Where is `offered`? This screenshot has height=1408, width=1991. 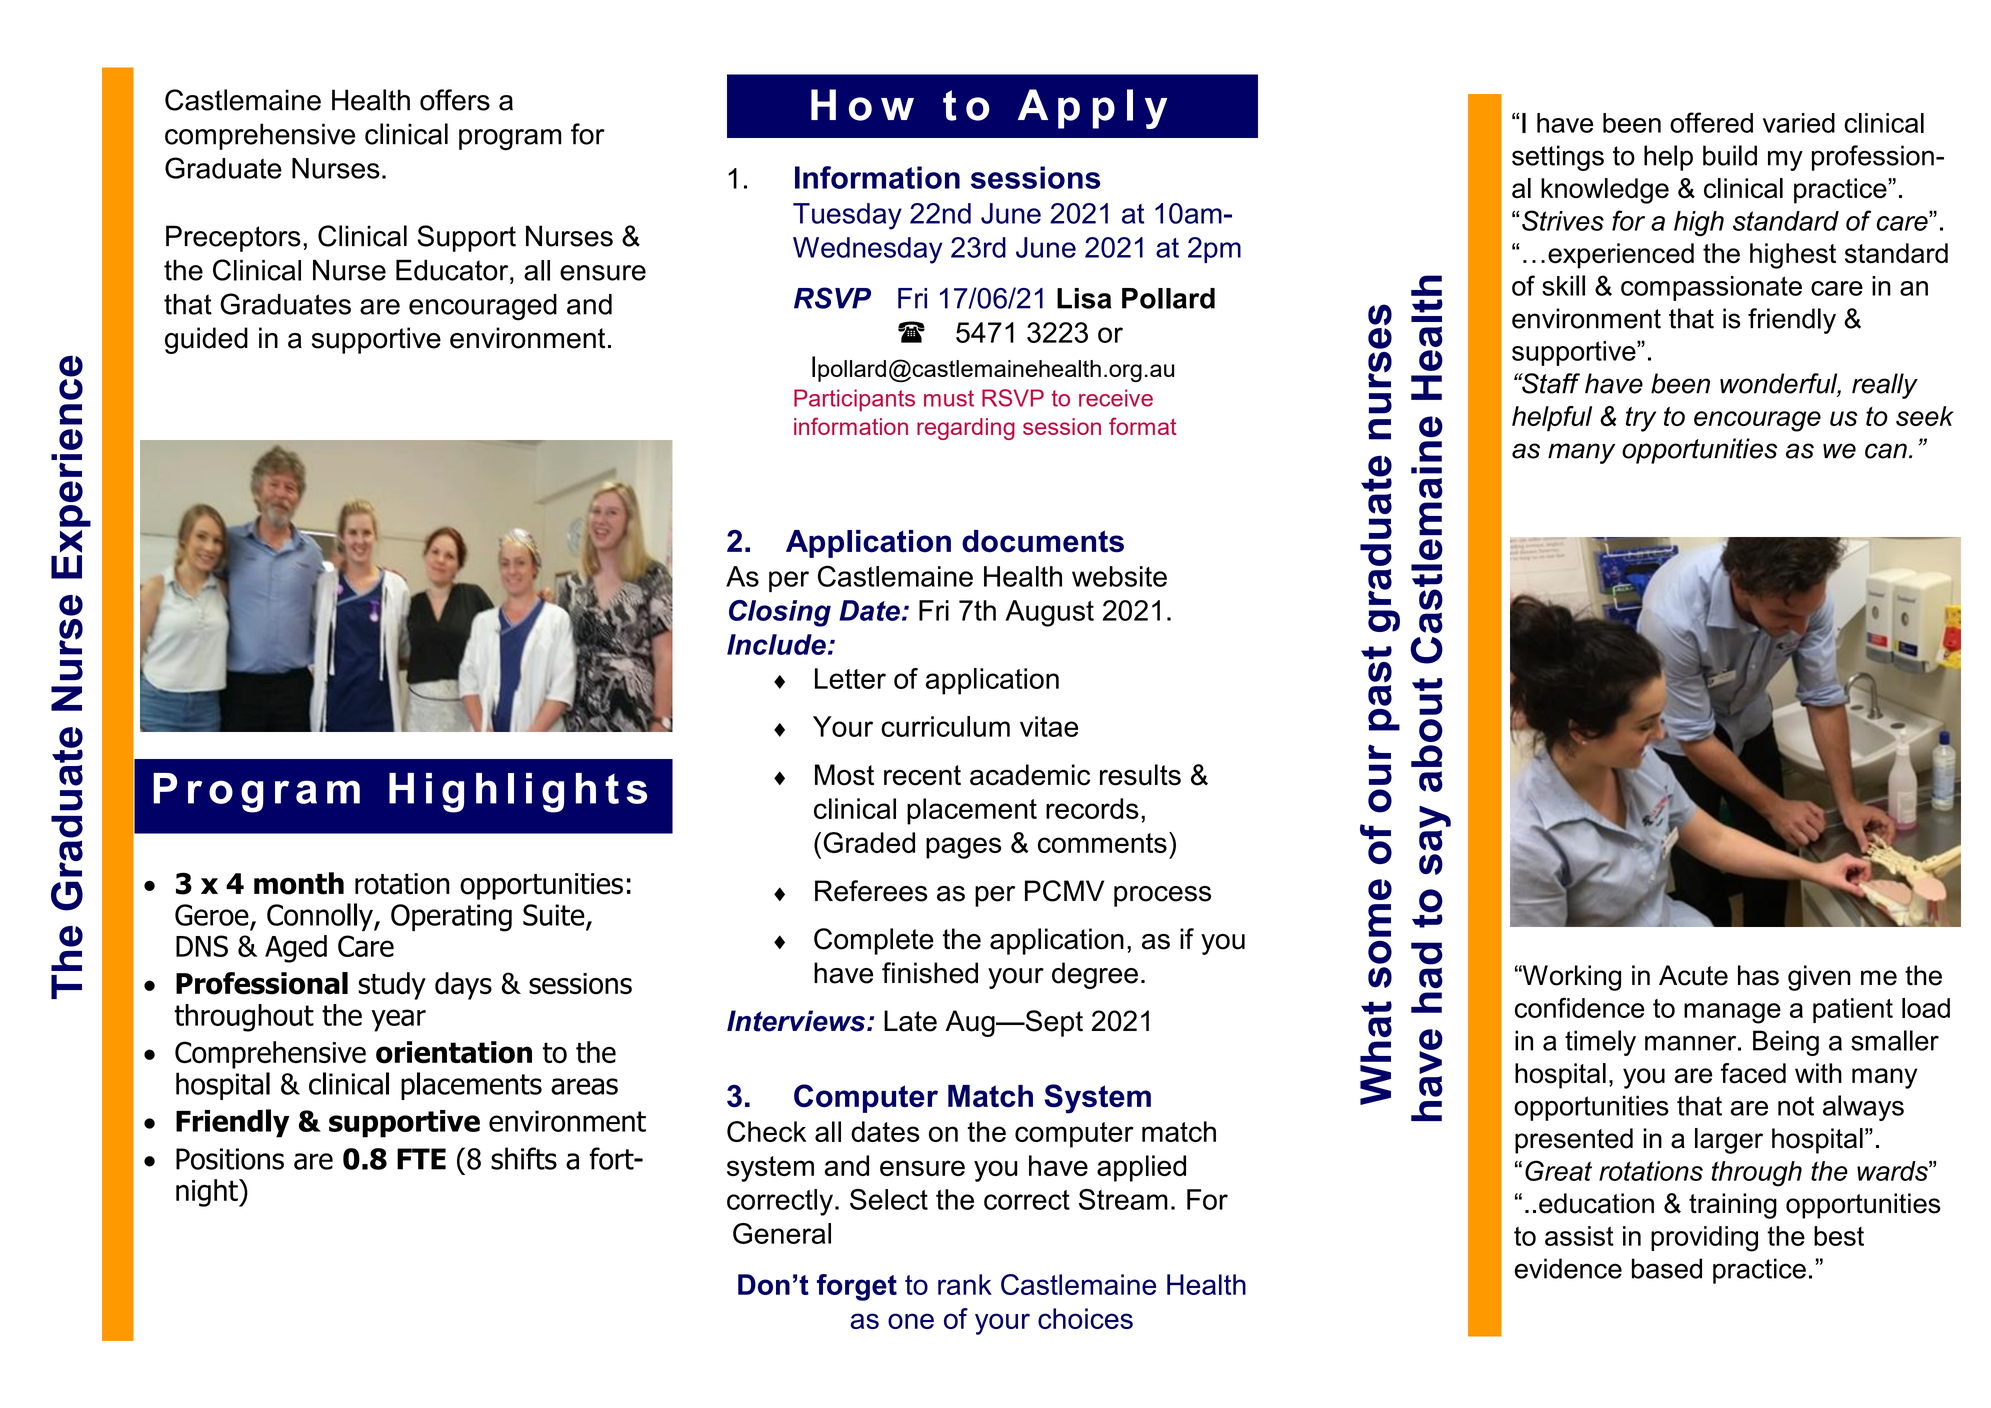 offered is located at coordinates (1711, 122).
